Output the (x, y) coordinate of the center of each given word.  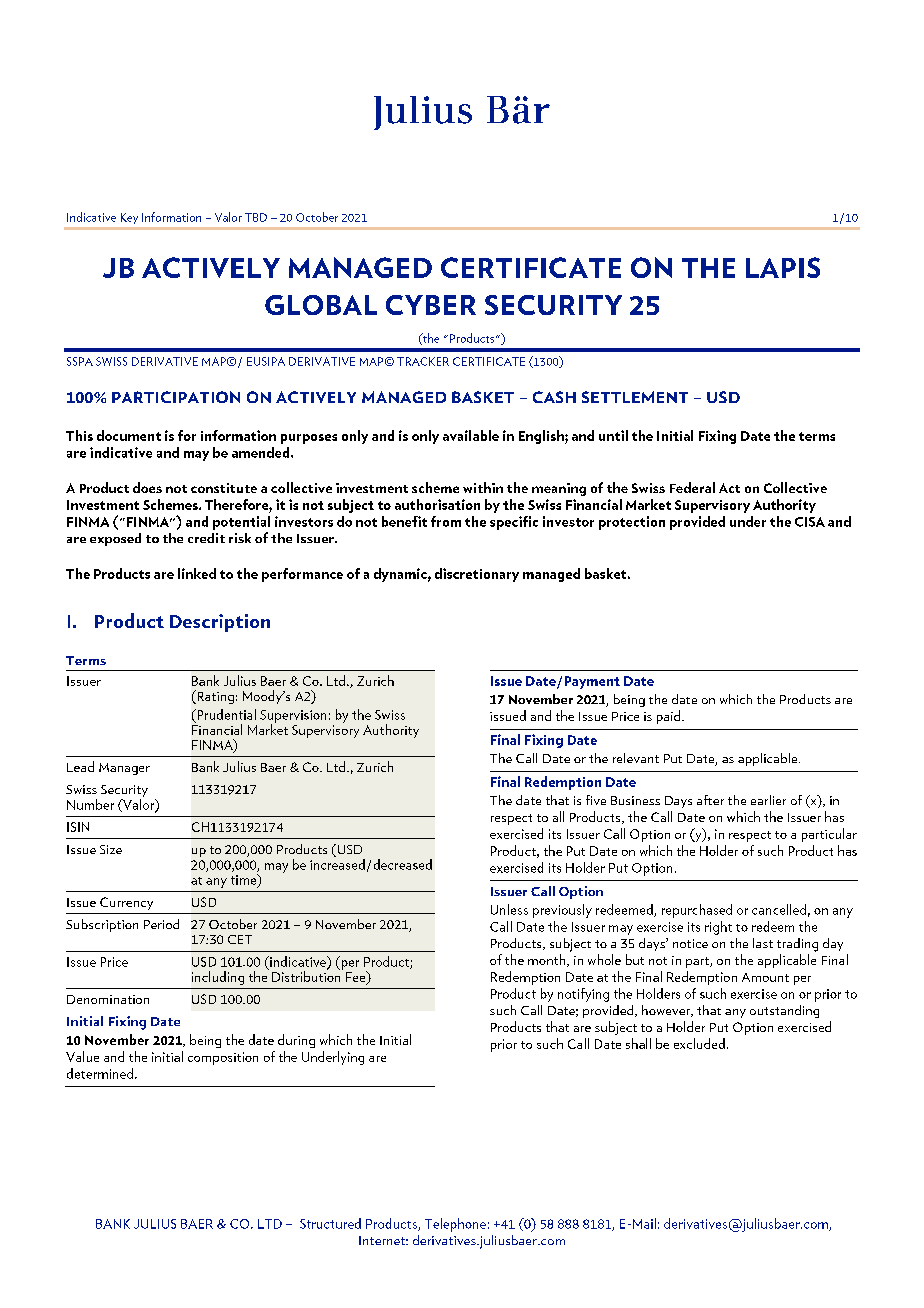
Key (129, 218)
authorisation (437, 504)
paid (670, 717)
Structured (330, 1223)
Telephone (455, 1225)
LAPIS (783, 267)
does (147, 487)
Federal (692, 487)
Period (161, 924)
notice (690, 943)
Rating (214, 697)
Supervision (293, 717)
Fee (357, 977)
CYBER (431, 305)
